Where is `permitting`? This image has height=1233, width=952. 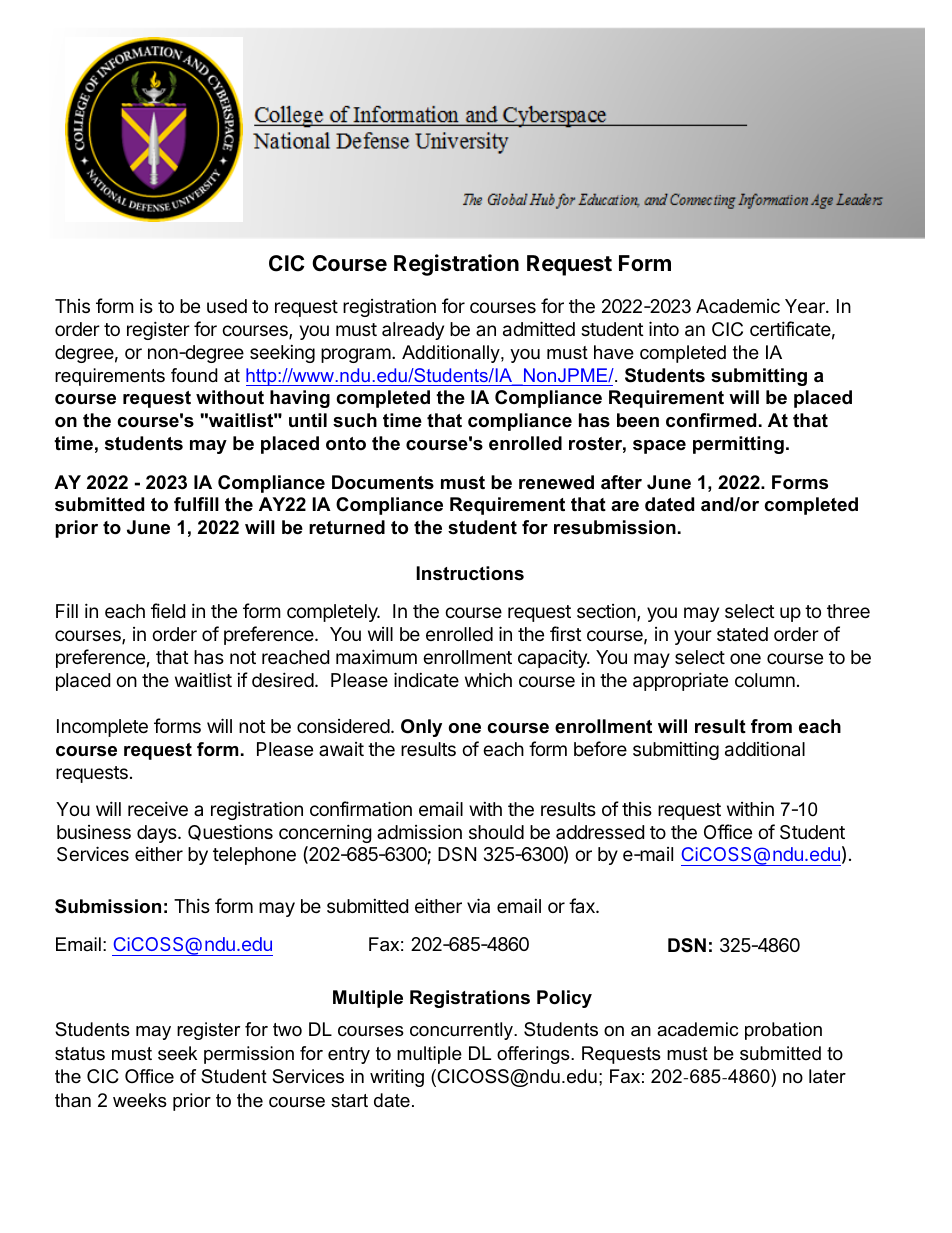 permitting is located at coordinates (738, 445).
